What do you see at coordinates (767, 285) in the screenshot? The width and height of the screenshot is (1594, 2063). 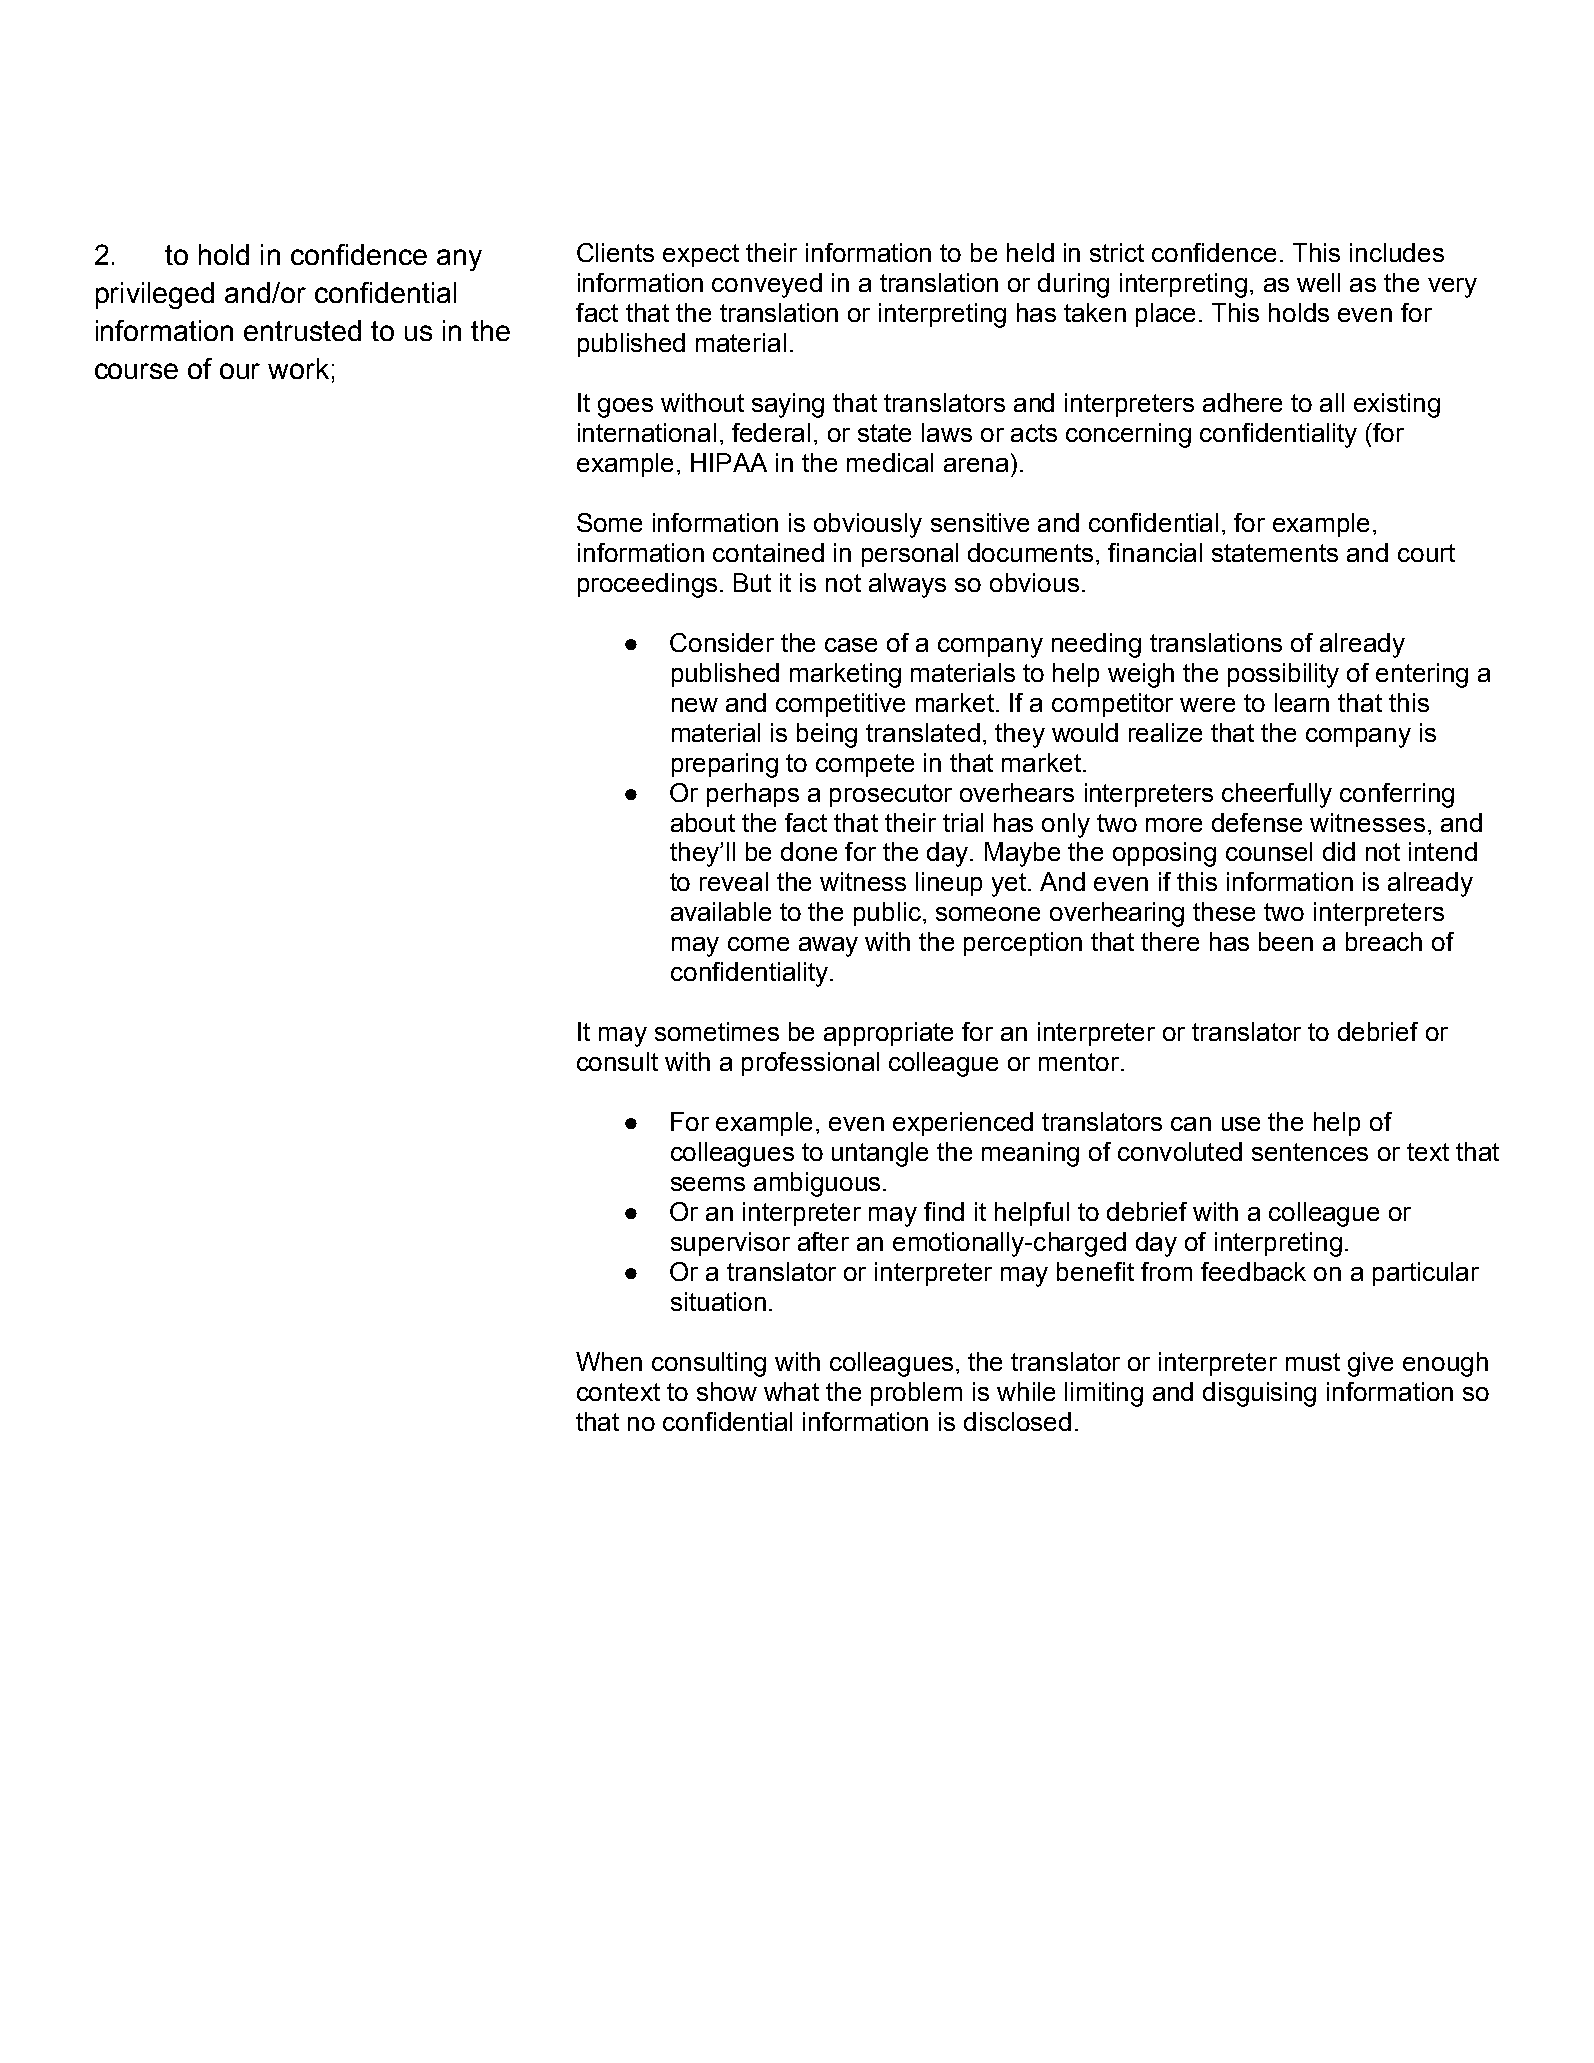 I see `conveyed` at bounding box center [767, 285].
